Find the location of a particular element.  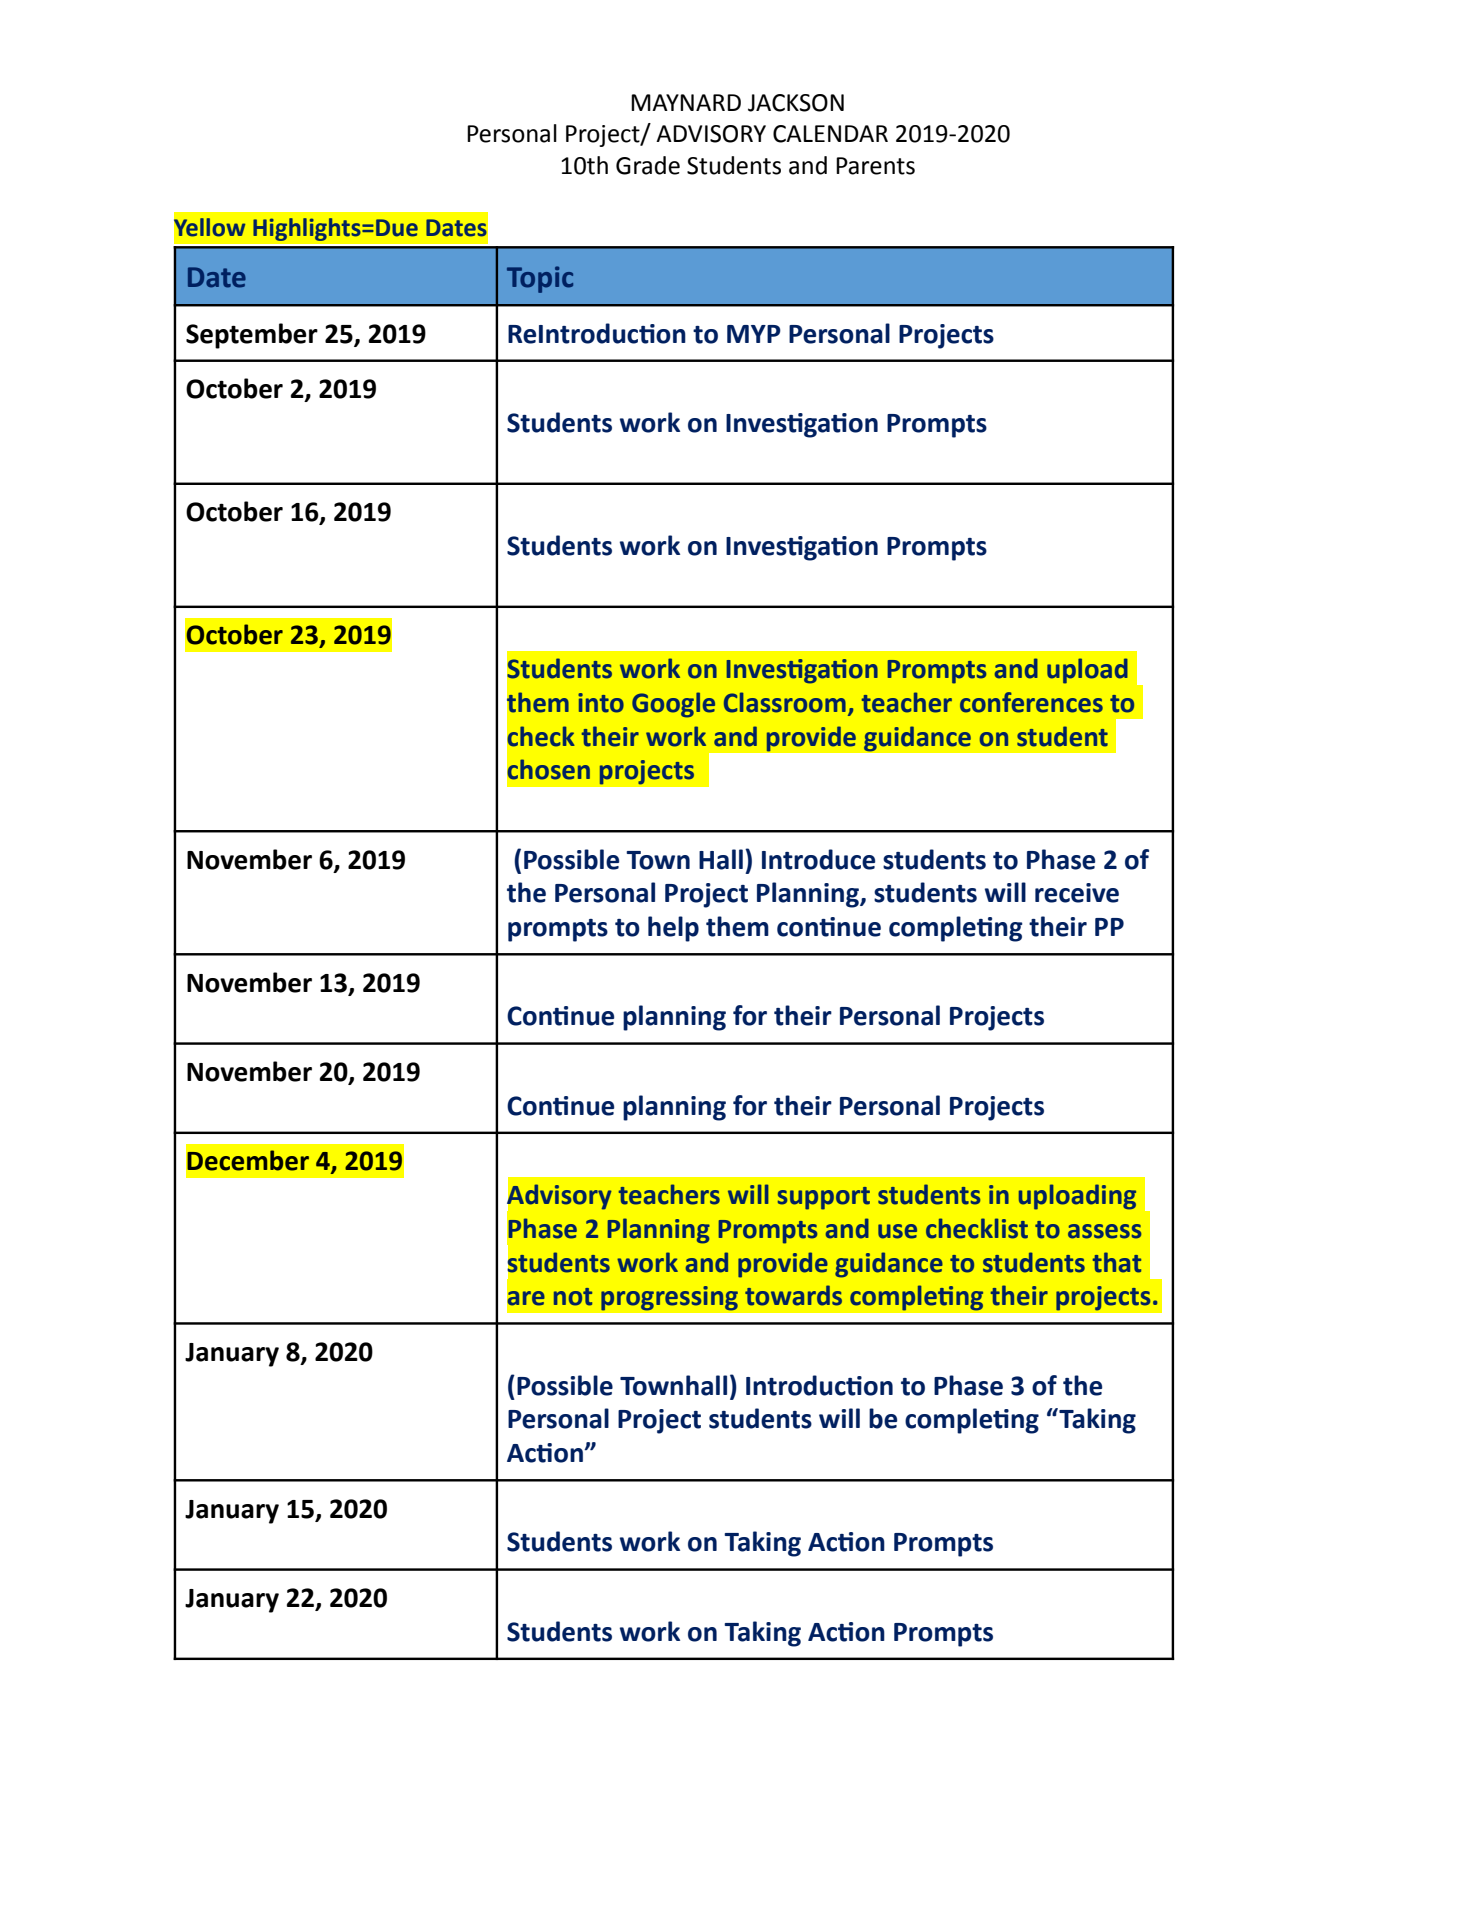

help is located at coordinates (673, 929).
